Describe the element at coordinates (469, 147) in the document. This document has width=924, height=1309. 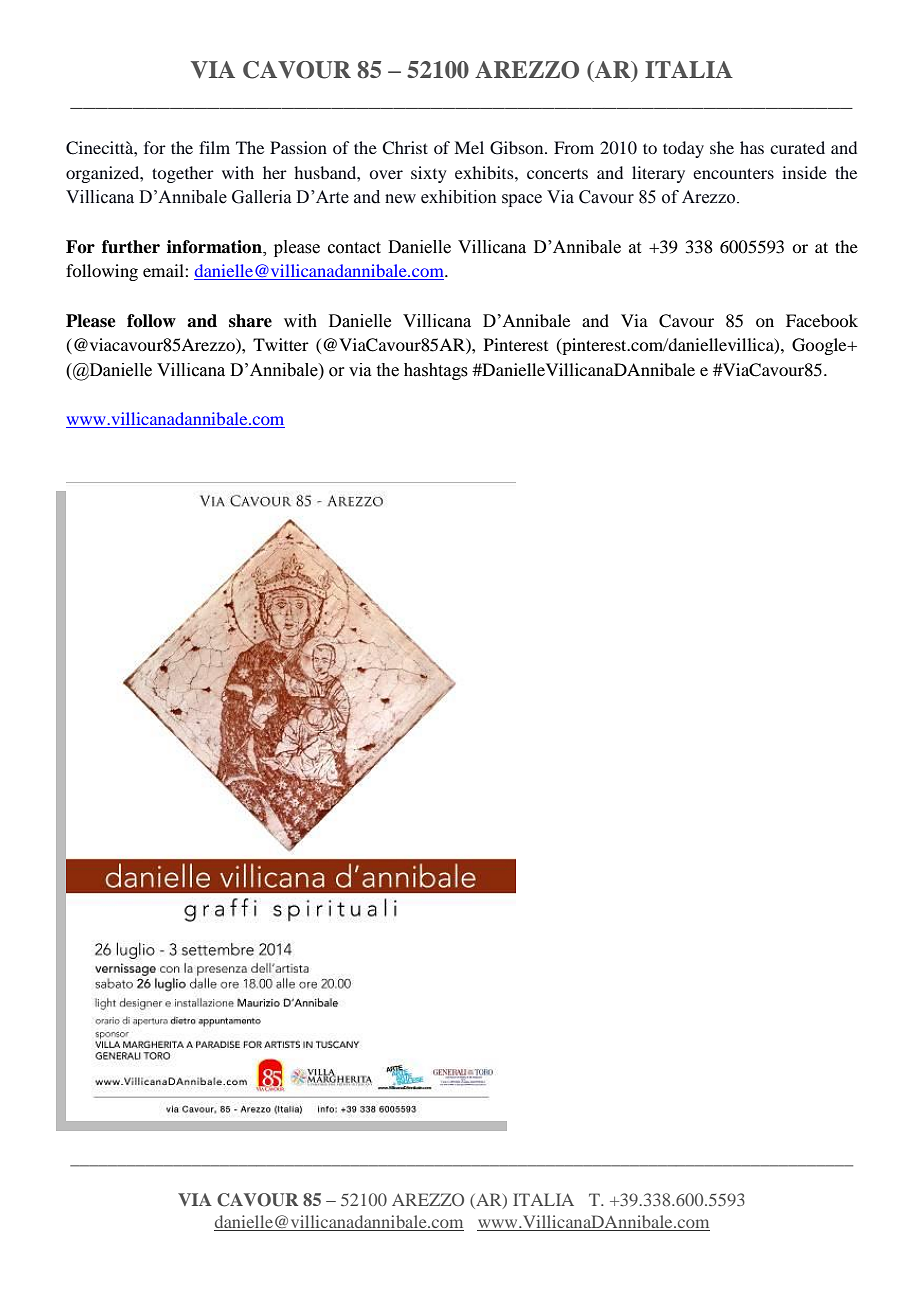
I see `Mel` at that location.
